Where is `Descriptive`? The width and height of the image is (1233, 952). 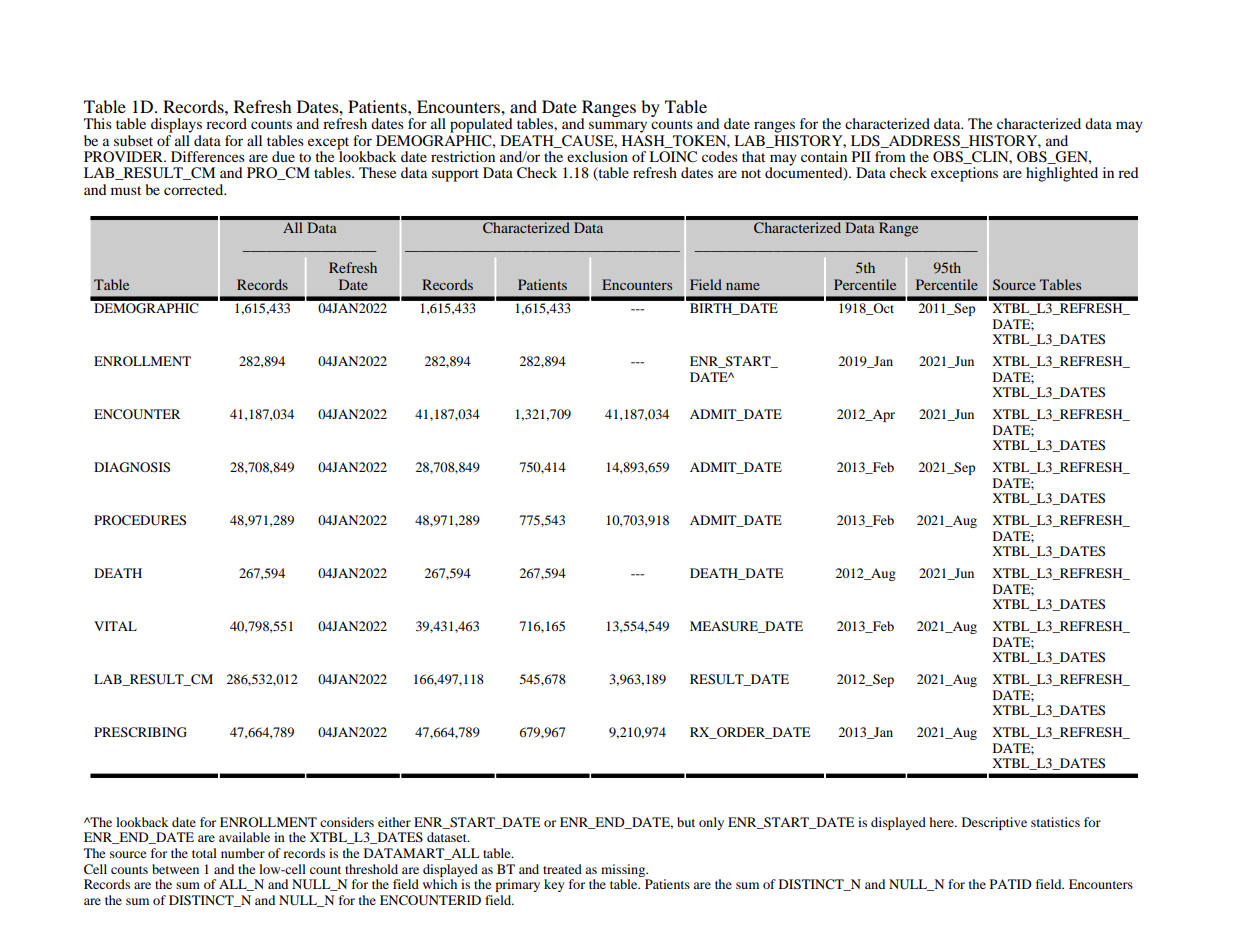 Descriptive is located at coordinates (994, 823).
